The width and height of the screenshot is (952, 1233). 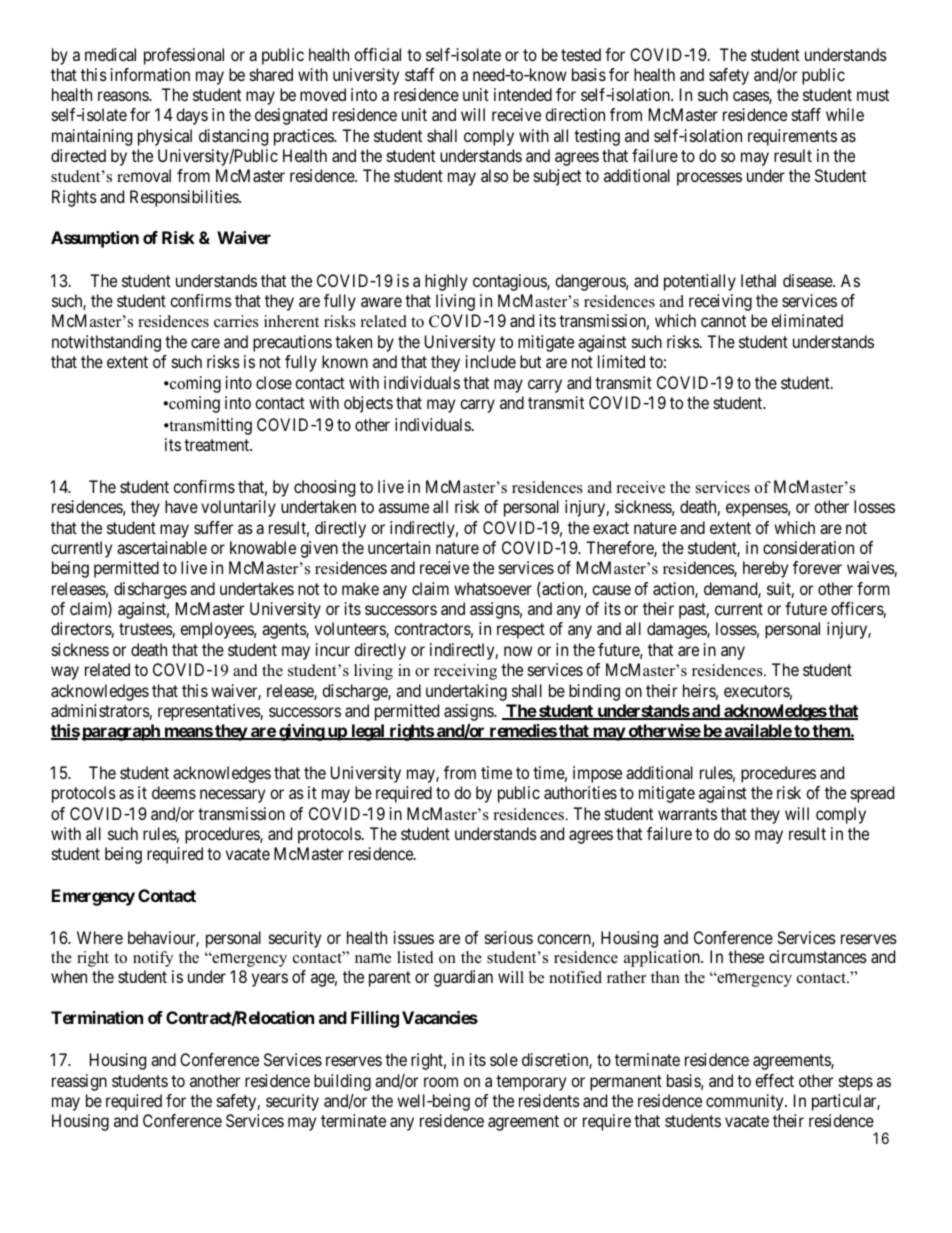 I want to click on reassign, so click(x=79, y=1082).
